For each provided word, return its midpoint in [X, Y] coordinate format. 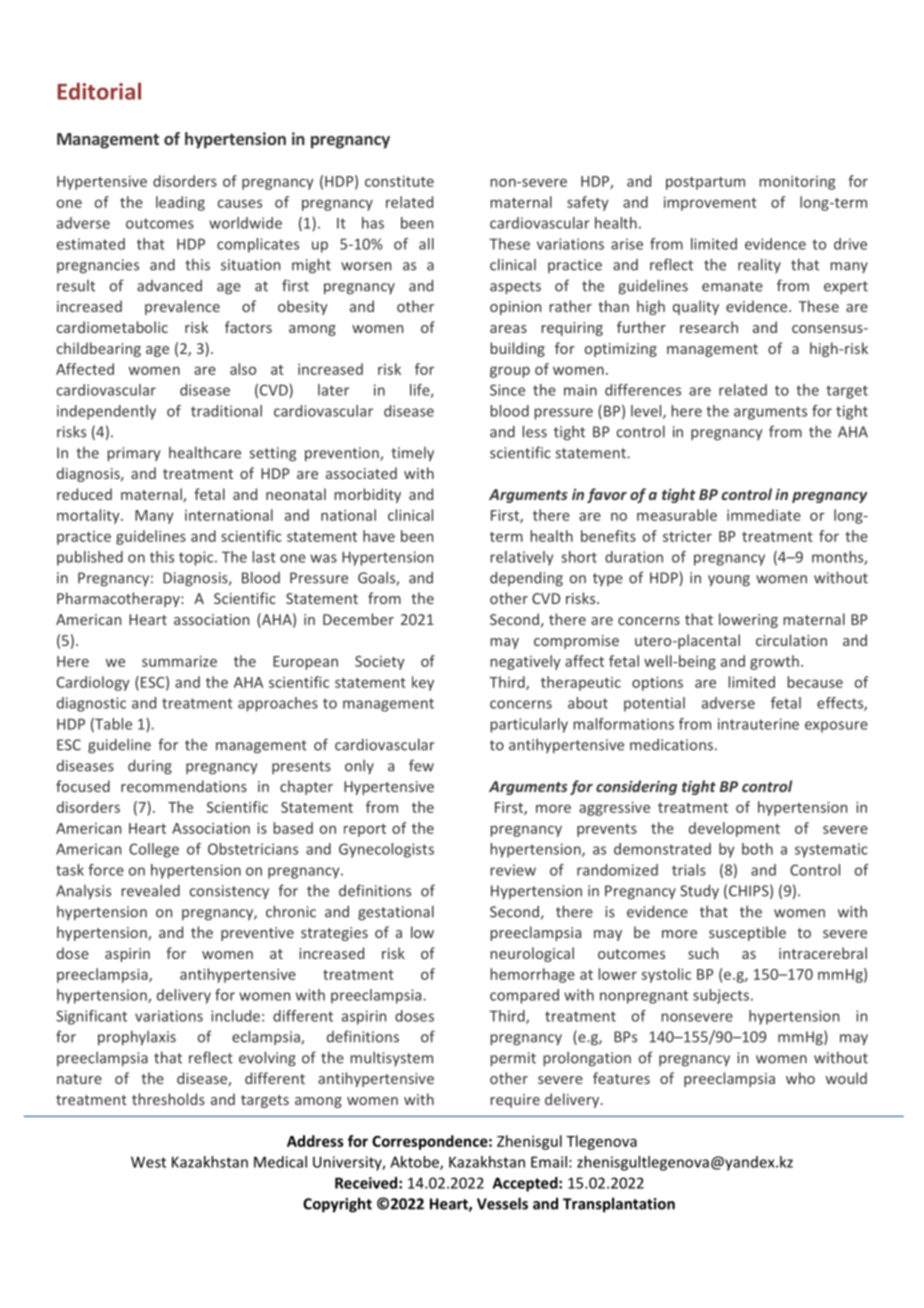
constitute [399, 181]
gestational [396, 913]
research [709, 327]
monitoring [797, 183]
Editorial [99, 91]
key [423, 683]
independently [106, 412]
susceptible [747, 933]
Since [507, 390]
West [148, 1162]
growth [774, 662]
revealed [151, 890]
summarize [179, 661]
